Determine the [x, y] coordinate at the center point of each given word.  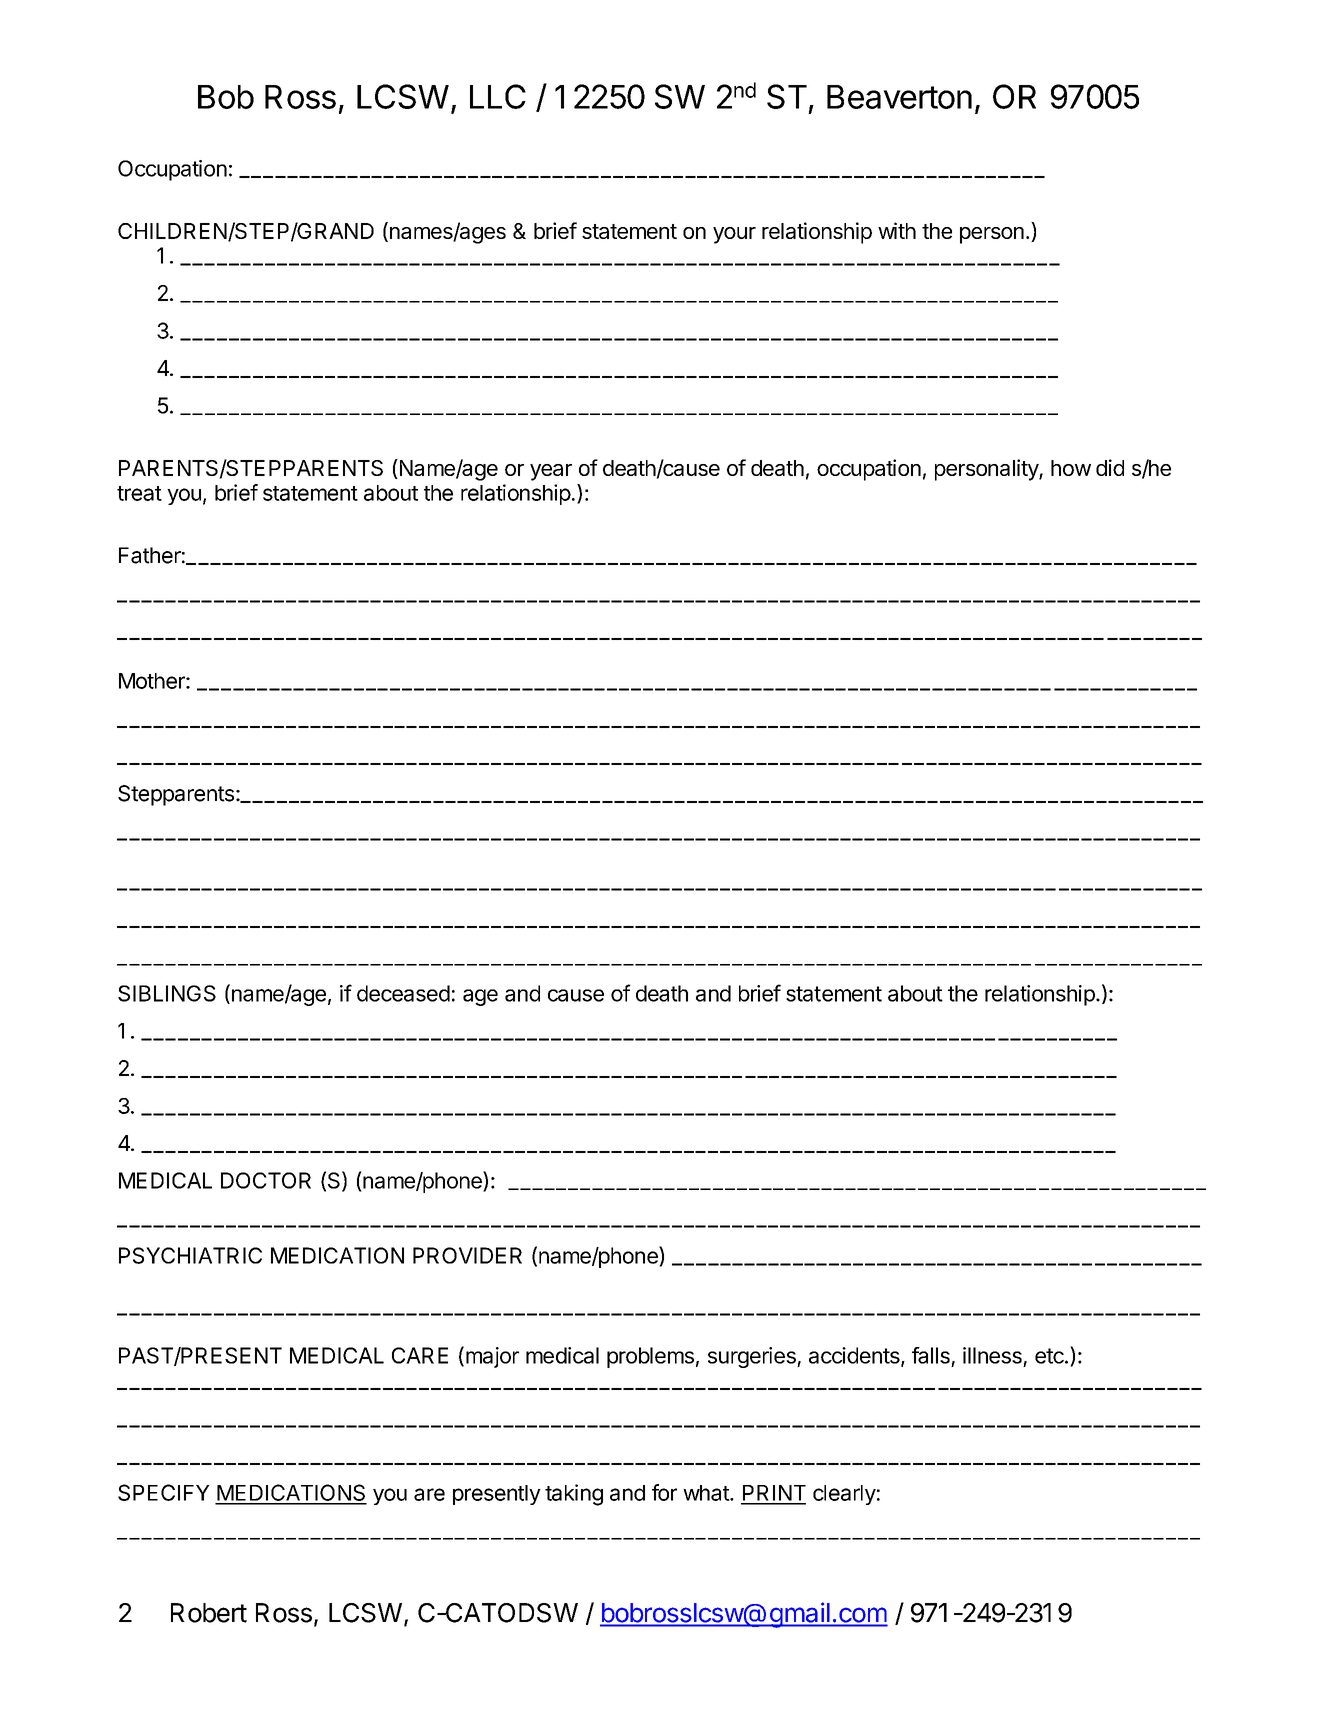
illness [992, 1355]
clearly [844, 1495]
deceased [403, 993]
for [664, 1492]
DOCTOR [266, 1180]
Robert [209, 1613]
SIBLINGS [167, 993]
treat [139, 493]
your [734, 235]
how [1071, 468]
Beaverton [899, 97]
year [551, 472]
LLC [498, 96]
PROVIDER [467, 1255]
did [1110, 467]
